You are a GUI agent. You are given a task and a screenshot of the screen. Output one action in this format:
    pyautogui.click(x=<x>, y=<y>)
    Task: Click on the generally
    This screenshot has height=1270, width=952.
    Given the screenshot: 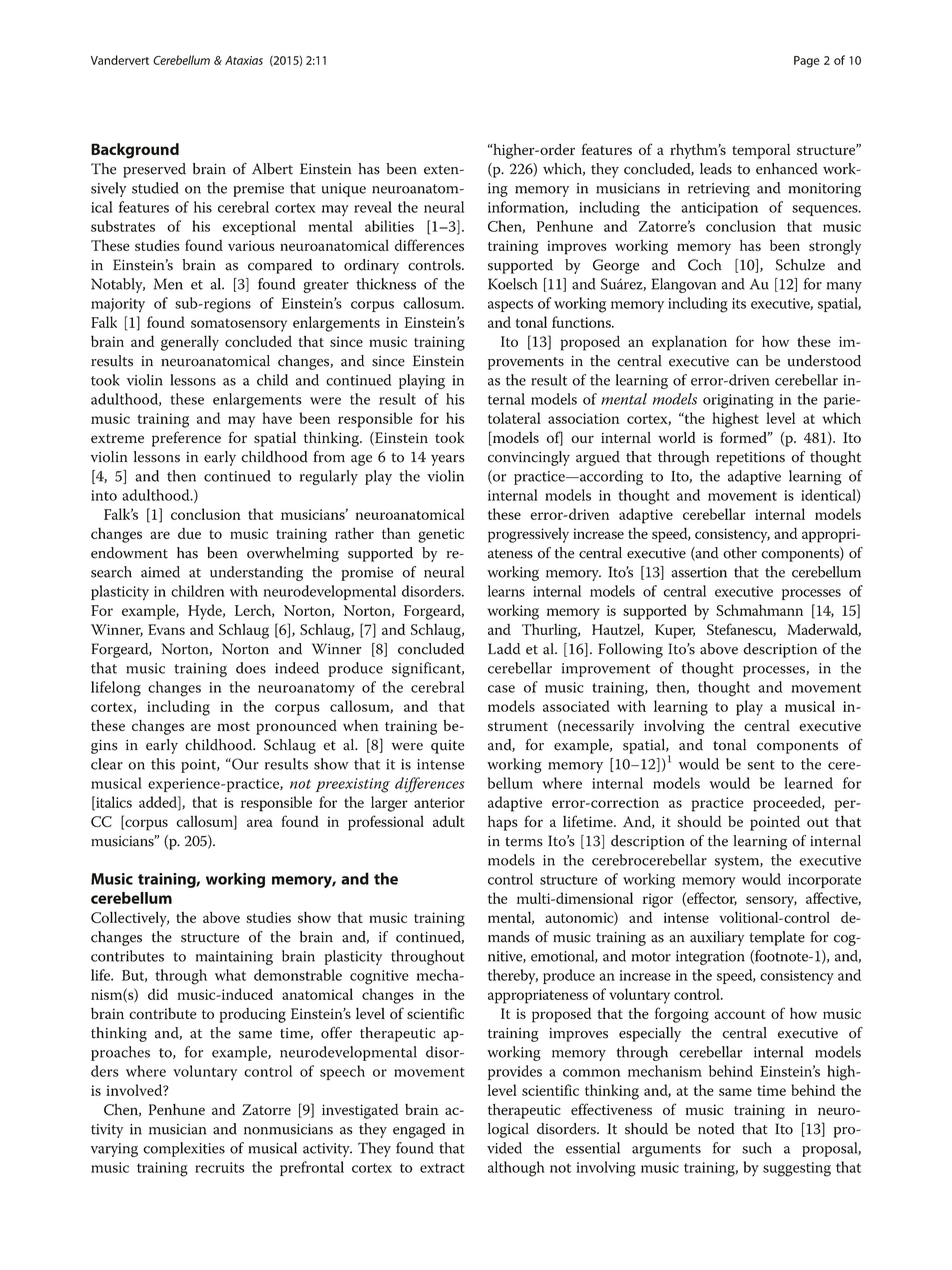 What is the action you would take?
    pyautogui.click(x=190, y=343)
